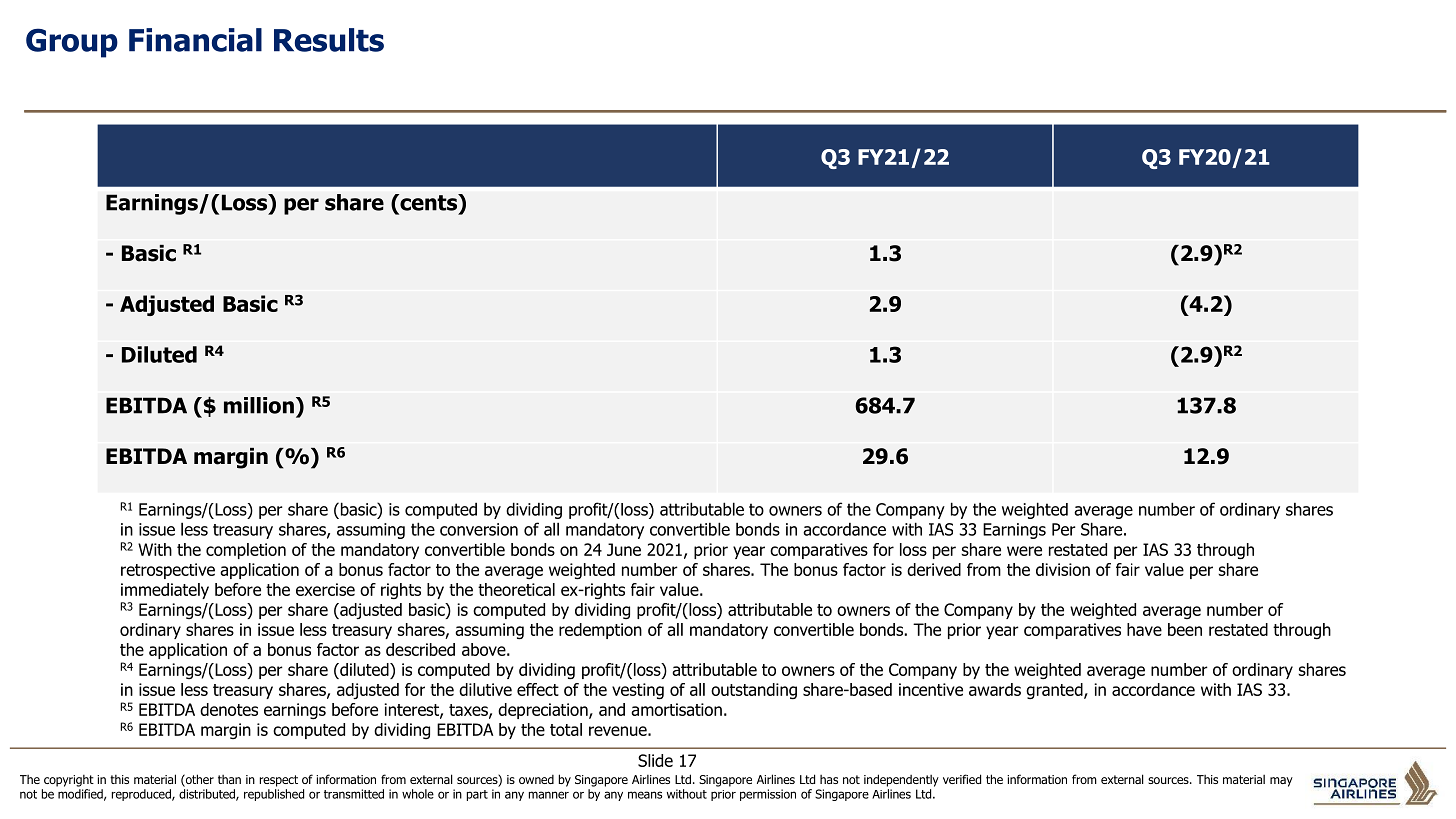  I want to click on Slide, so click(655, 760).
